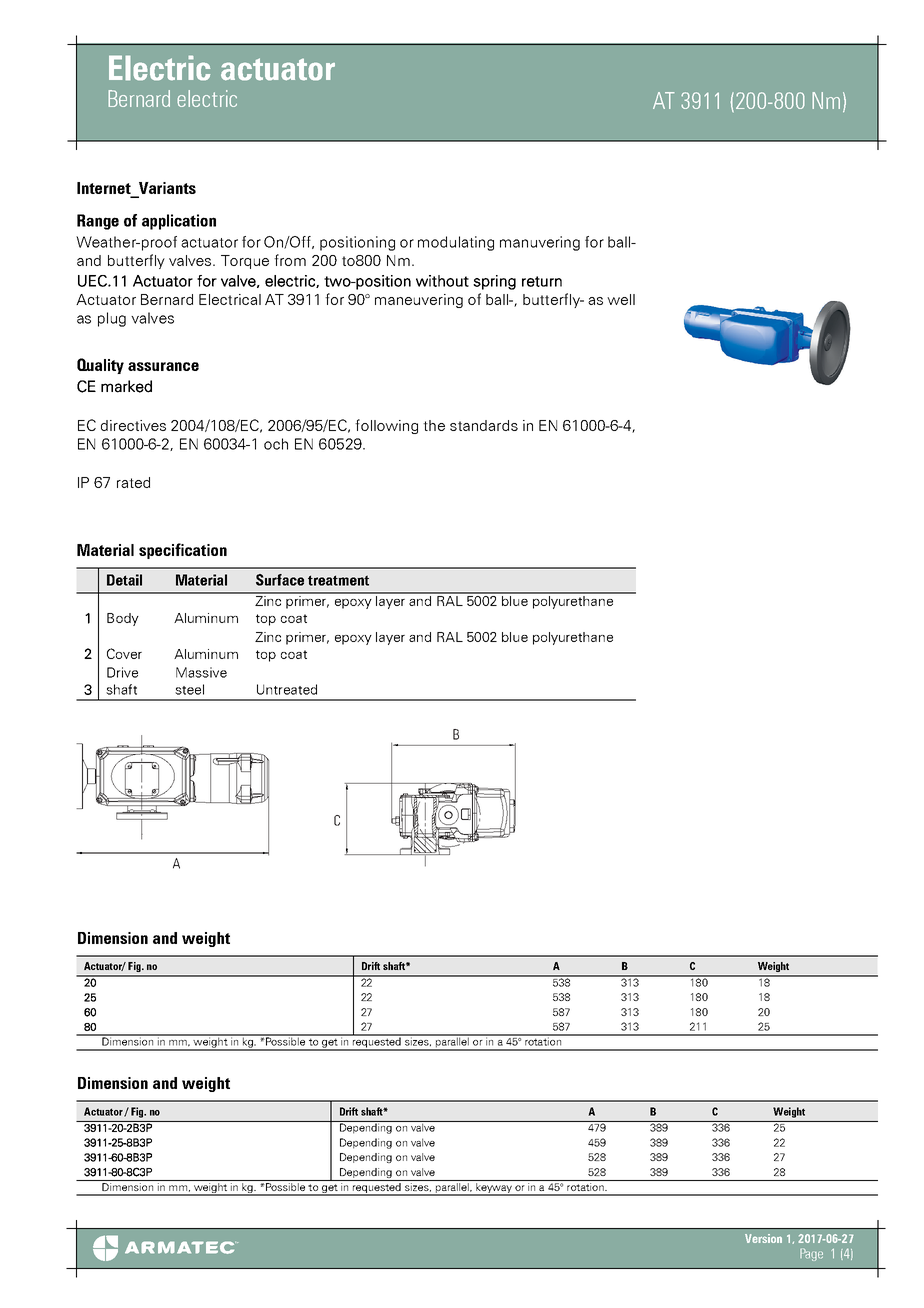 Image resolution: width=924 pixels, height=1308 pixels. I want to click on modulating, so click(456, 243).
